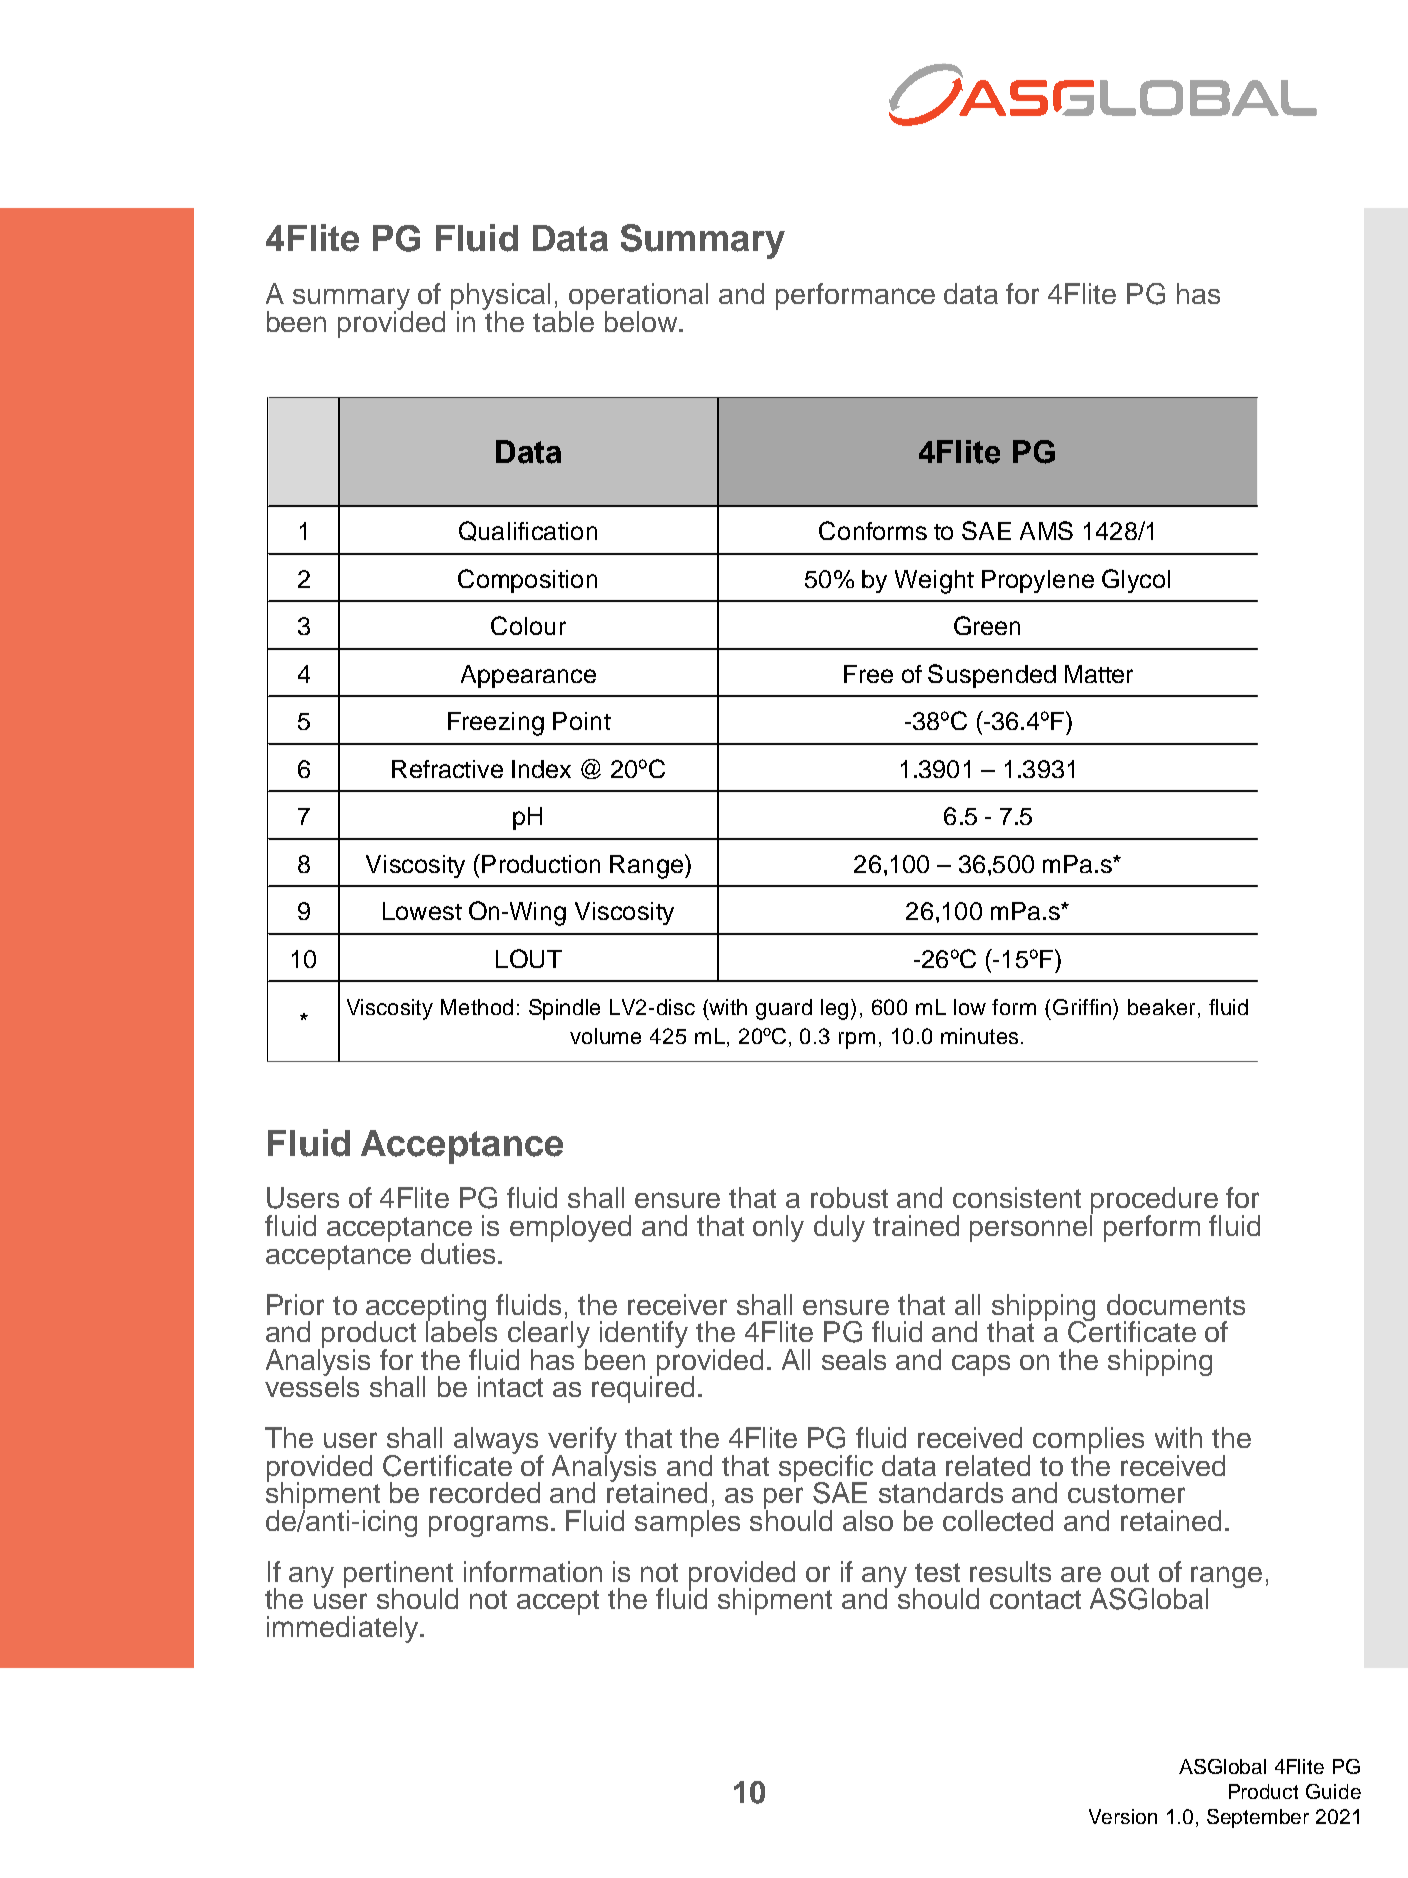 The width and height of the document is (1408, 1878). I want to click on physical, so click(500, 298).
